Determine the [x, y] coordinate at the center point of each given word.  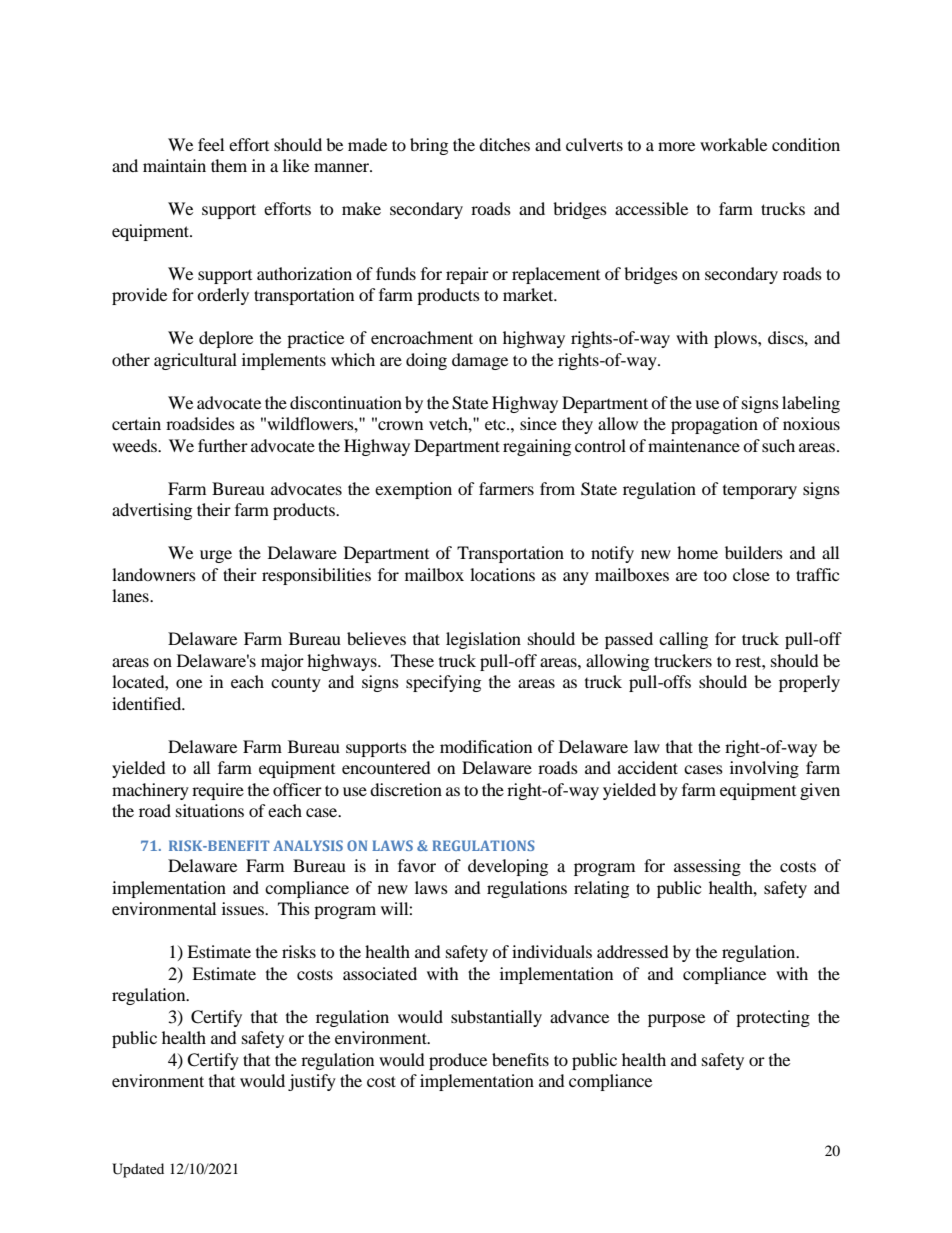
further [223, 445]
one [189, 683]
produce [458, 1061]
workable [733, 144]
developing [508, 867]
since [538, 423]
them [229, 165]
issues [244, 908]
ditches [504, 144]
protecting [773, 1018]
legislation [483, 640]
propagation [714, 425]
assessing [707, 867]
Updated [138, 1170]
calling [683, 640]
